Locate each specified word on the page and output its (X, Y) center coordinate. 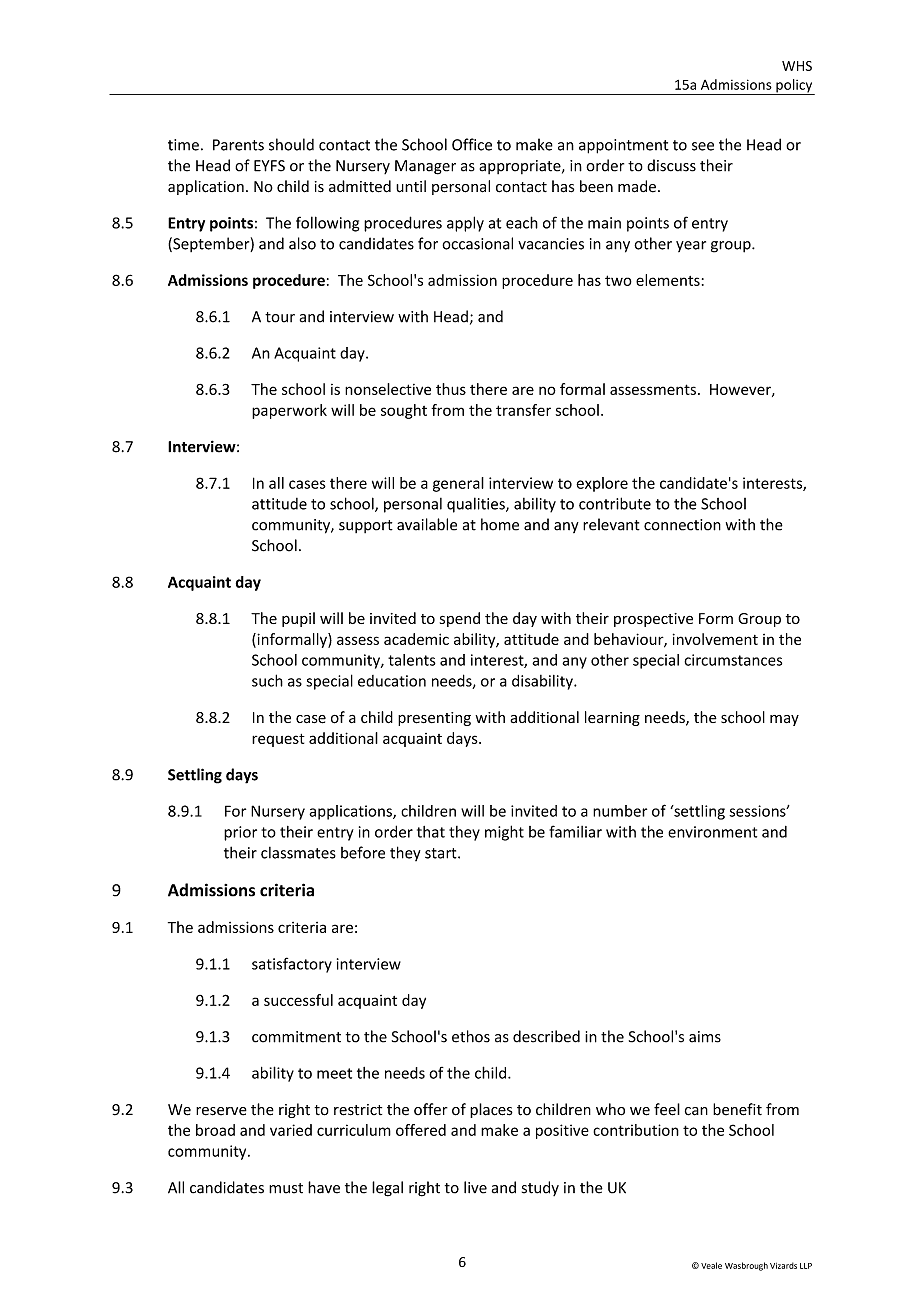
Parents (238, 145)
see (703, 146)
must (286, 1188)
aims (705, 1037)
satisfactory (292, 965)
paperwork (289, 411)
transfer (523, 410)
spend (460, 619)
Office (472, 144)
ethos (471, 1036)
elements (668, 280)
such (267, 680)
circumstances (733, 660)
